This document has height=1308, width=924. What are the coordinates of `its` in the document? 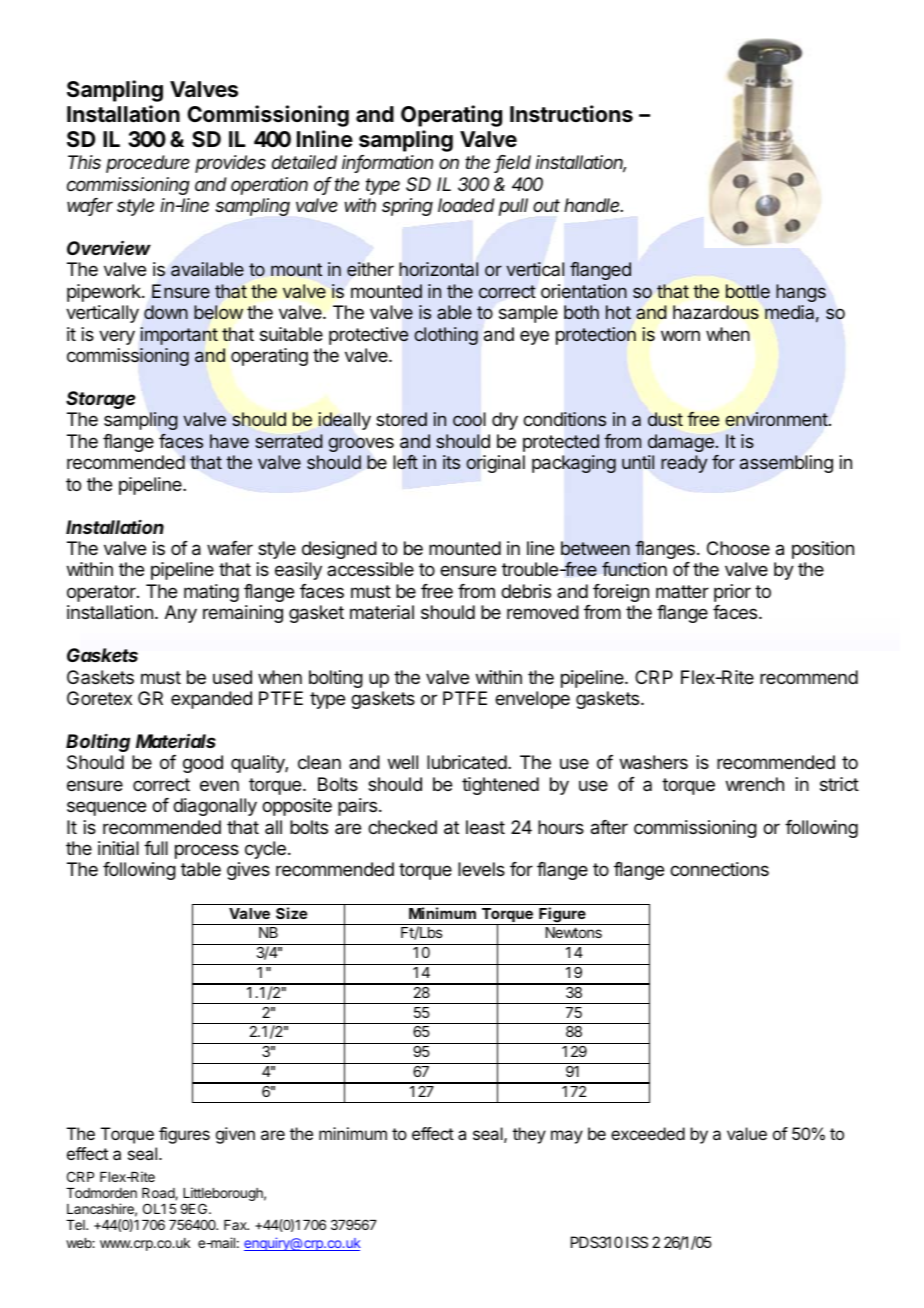 It's located at (451, 462).
